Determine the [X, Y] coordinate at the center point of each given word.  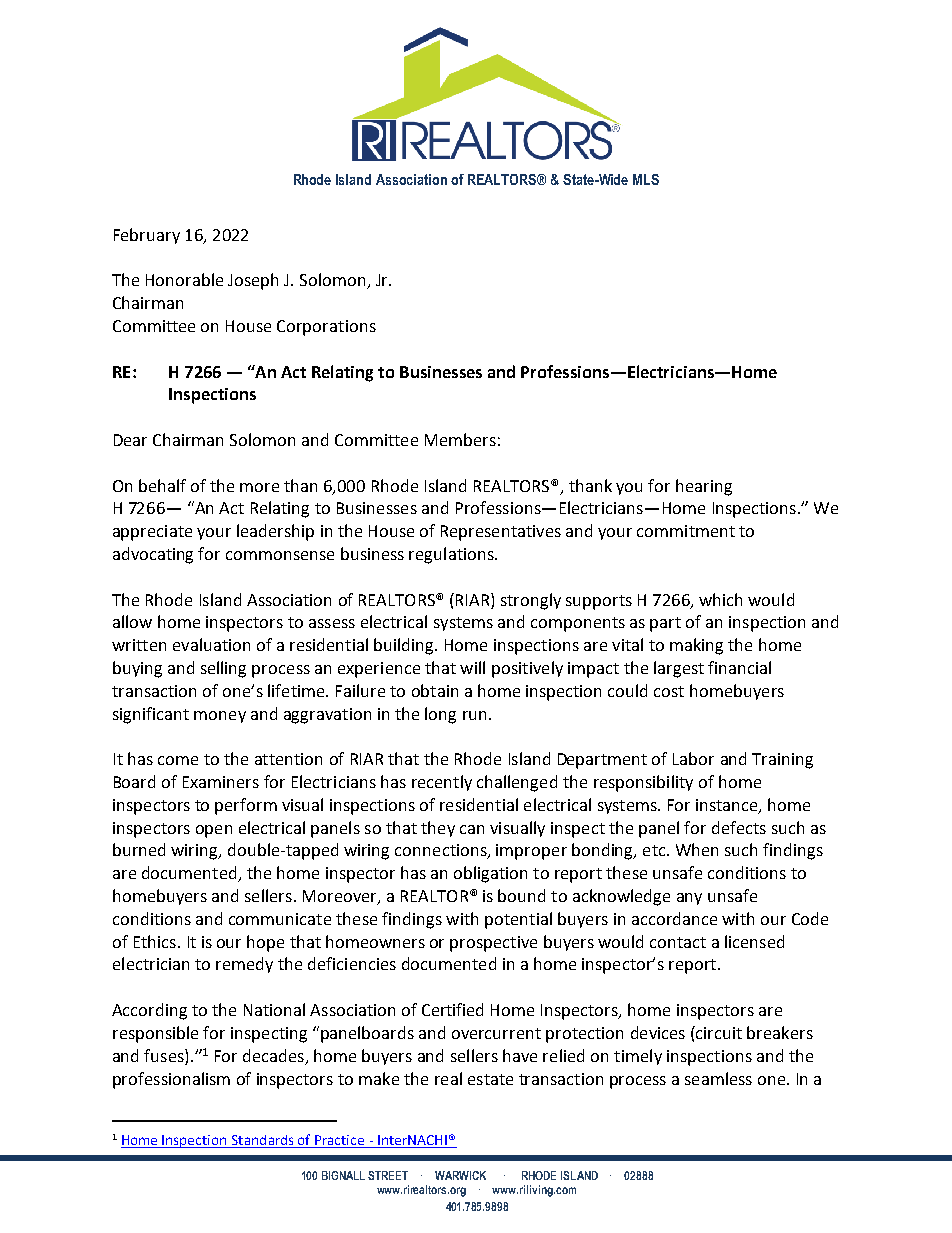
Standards [263, 1141]
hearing [704, 487]
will [472, 667]
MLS [646, 179]
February [147, 236]
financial [739, 667]
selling [223, 669]
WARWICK [460, 1175]
